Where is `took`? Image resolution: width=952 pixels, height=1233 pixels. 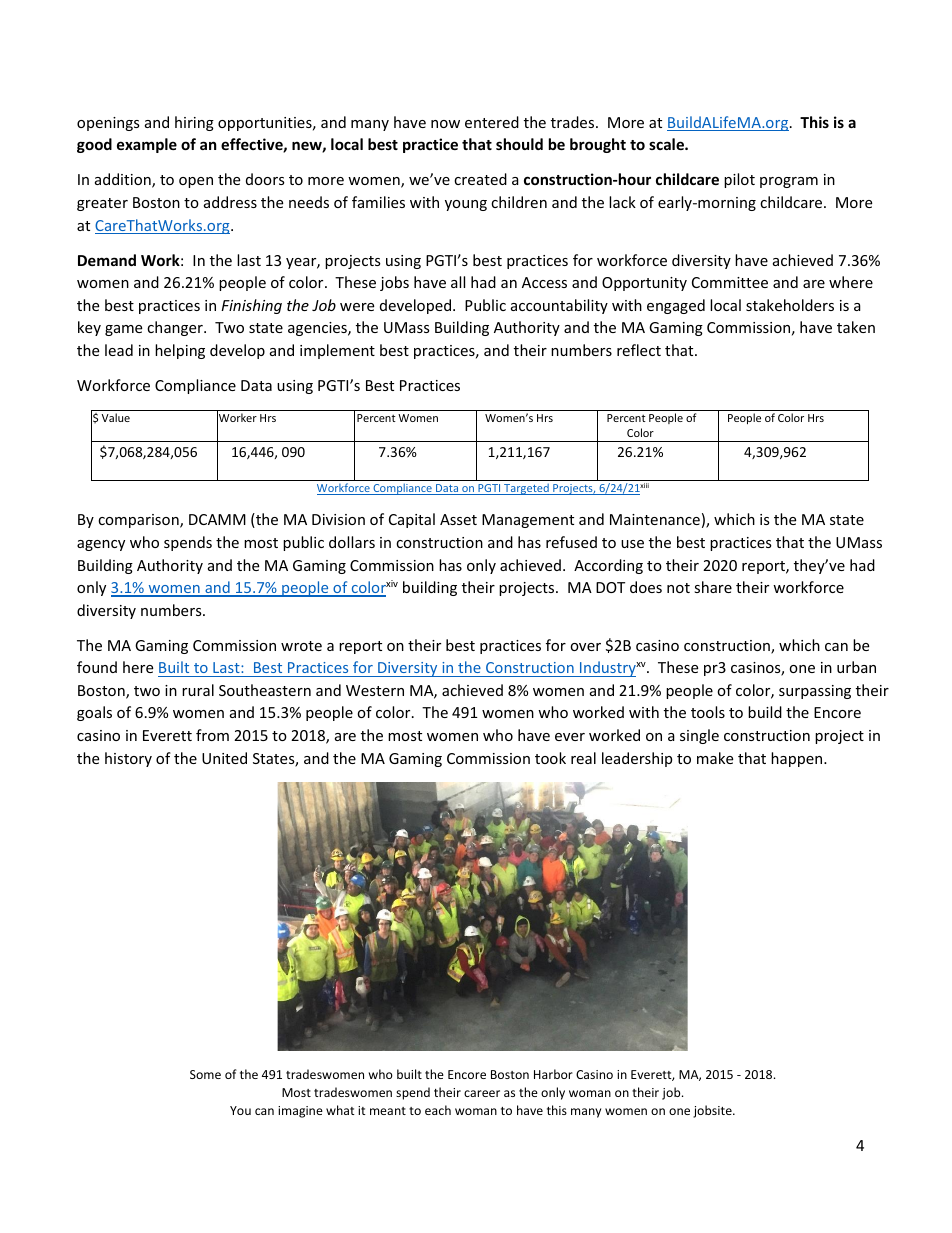 took is located at coordinates (550, 758).
